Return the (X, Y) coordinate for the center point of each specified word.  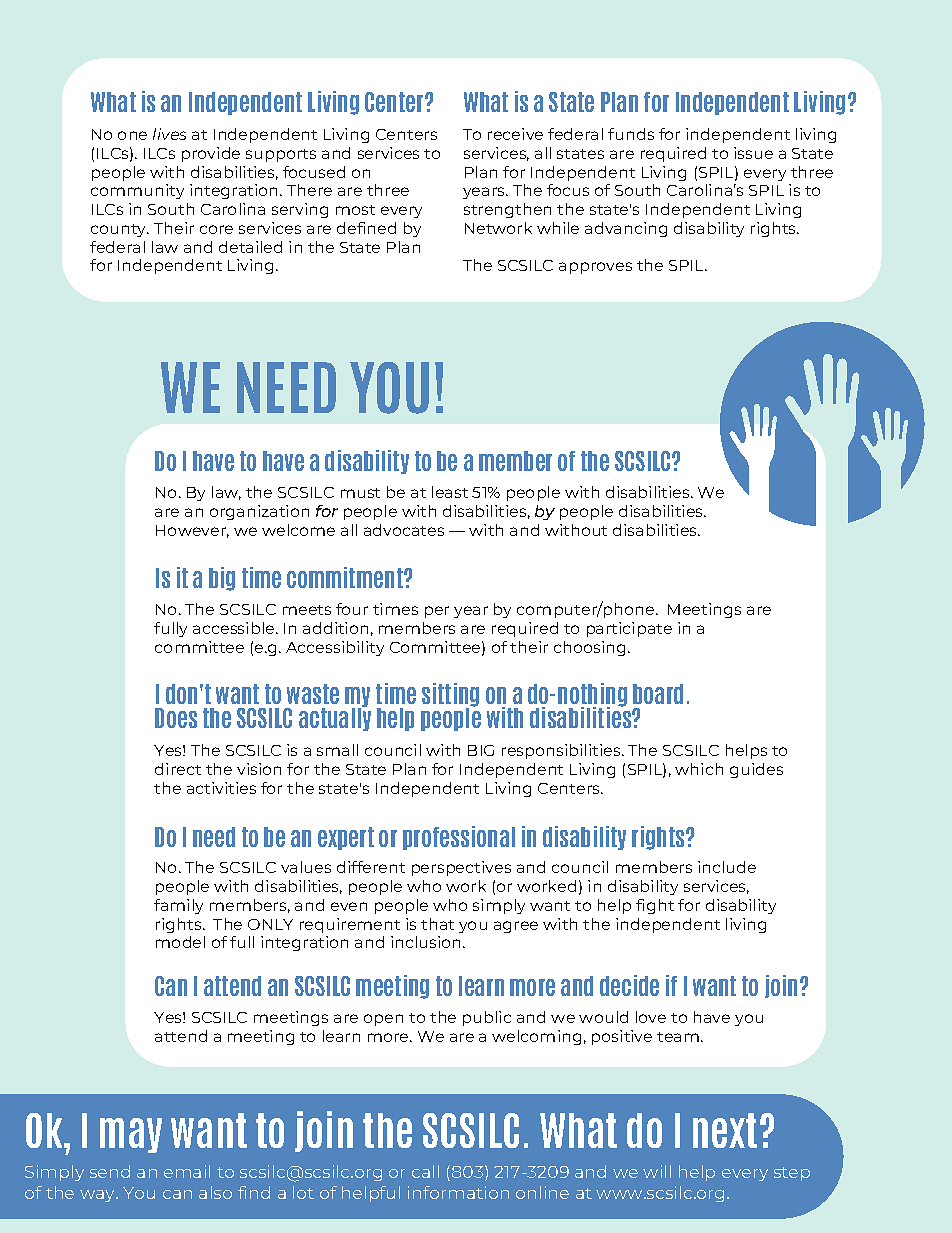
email (187, 1171)
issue (753, 153)
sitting (450, 696)
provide (211, 154)
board (658, 694)
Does (176, 718)
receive (515, 134)
